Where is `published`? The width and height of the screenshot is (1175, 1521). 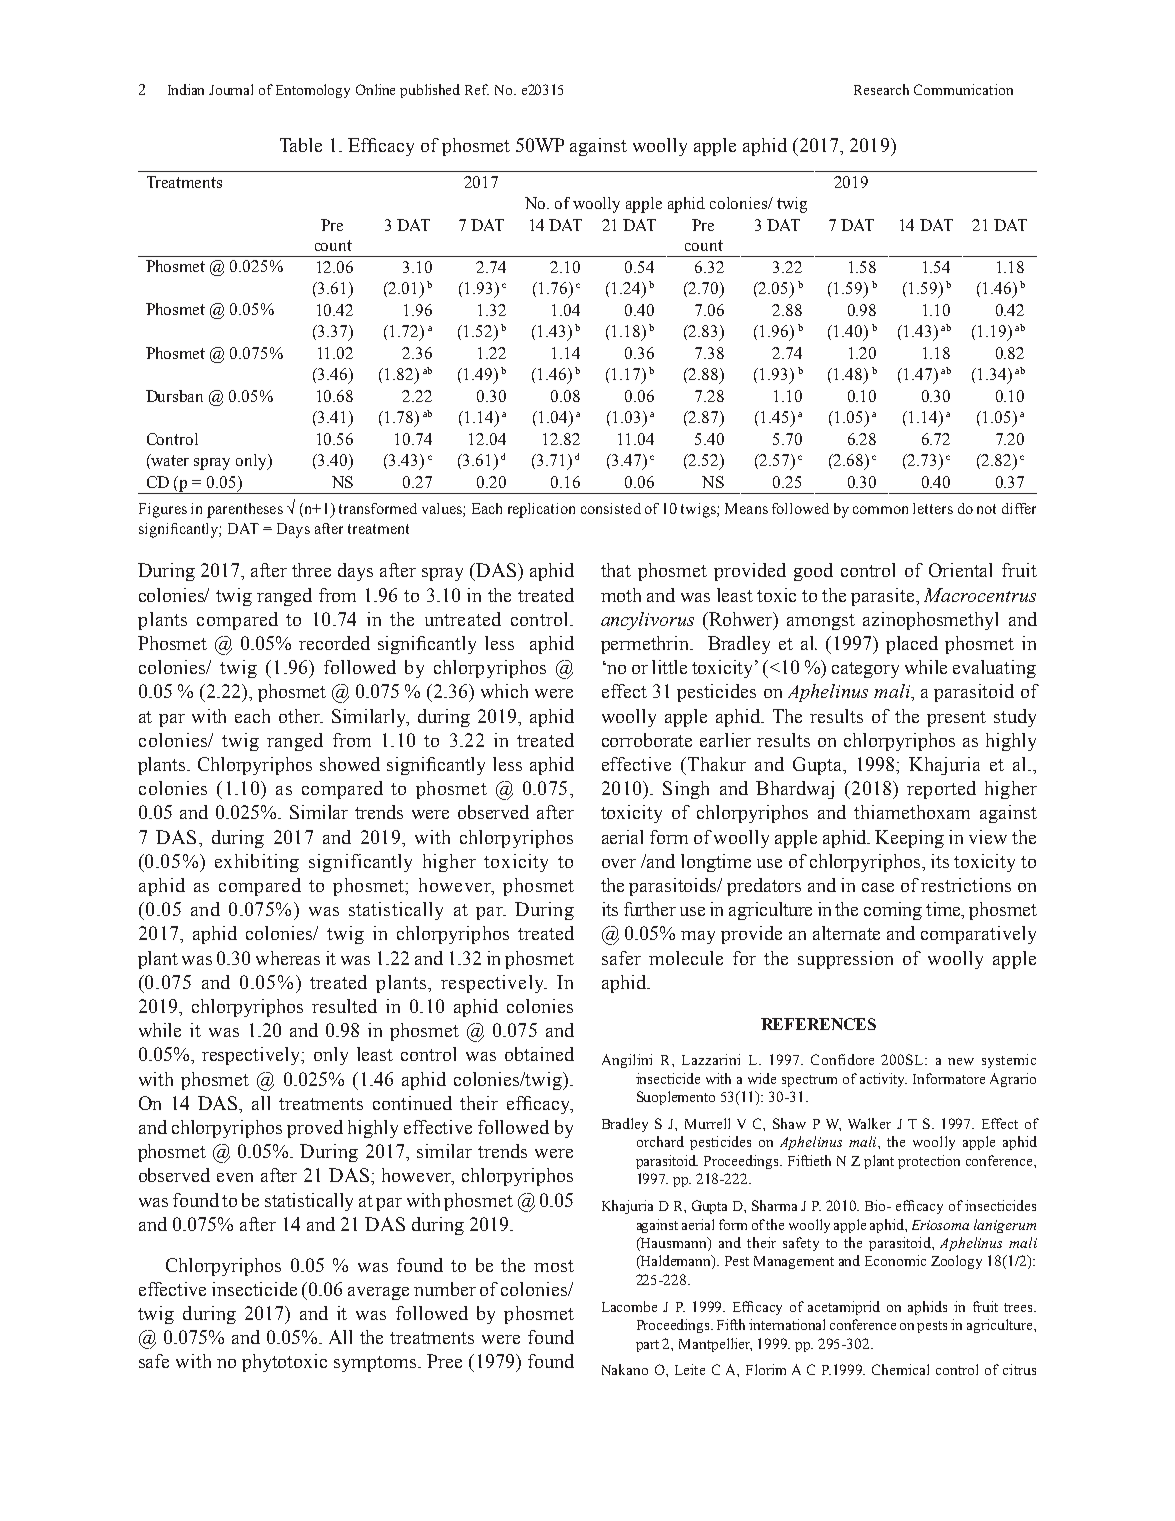 published is located at coordinates (430, 91).
